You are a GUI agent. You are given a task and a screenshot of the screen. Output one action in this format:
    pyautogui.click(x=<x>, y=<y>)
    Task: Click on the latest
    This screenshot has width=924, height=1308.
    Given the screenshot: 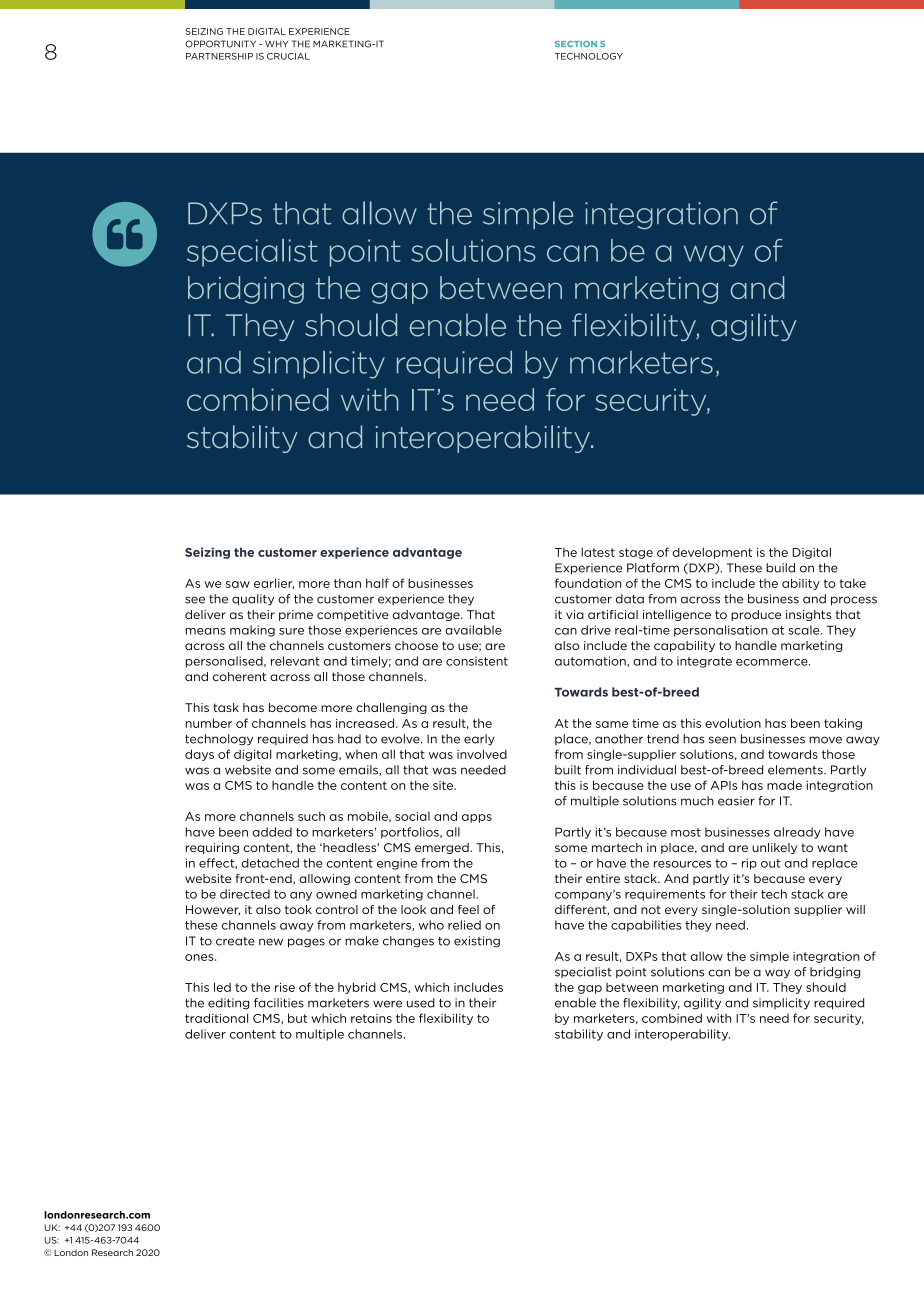 What is the action you would take?
    pyautogui.click(x=598, y=552)
